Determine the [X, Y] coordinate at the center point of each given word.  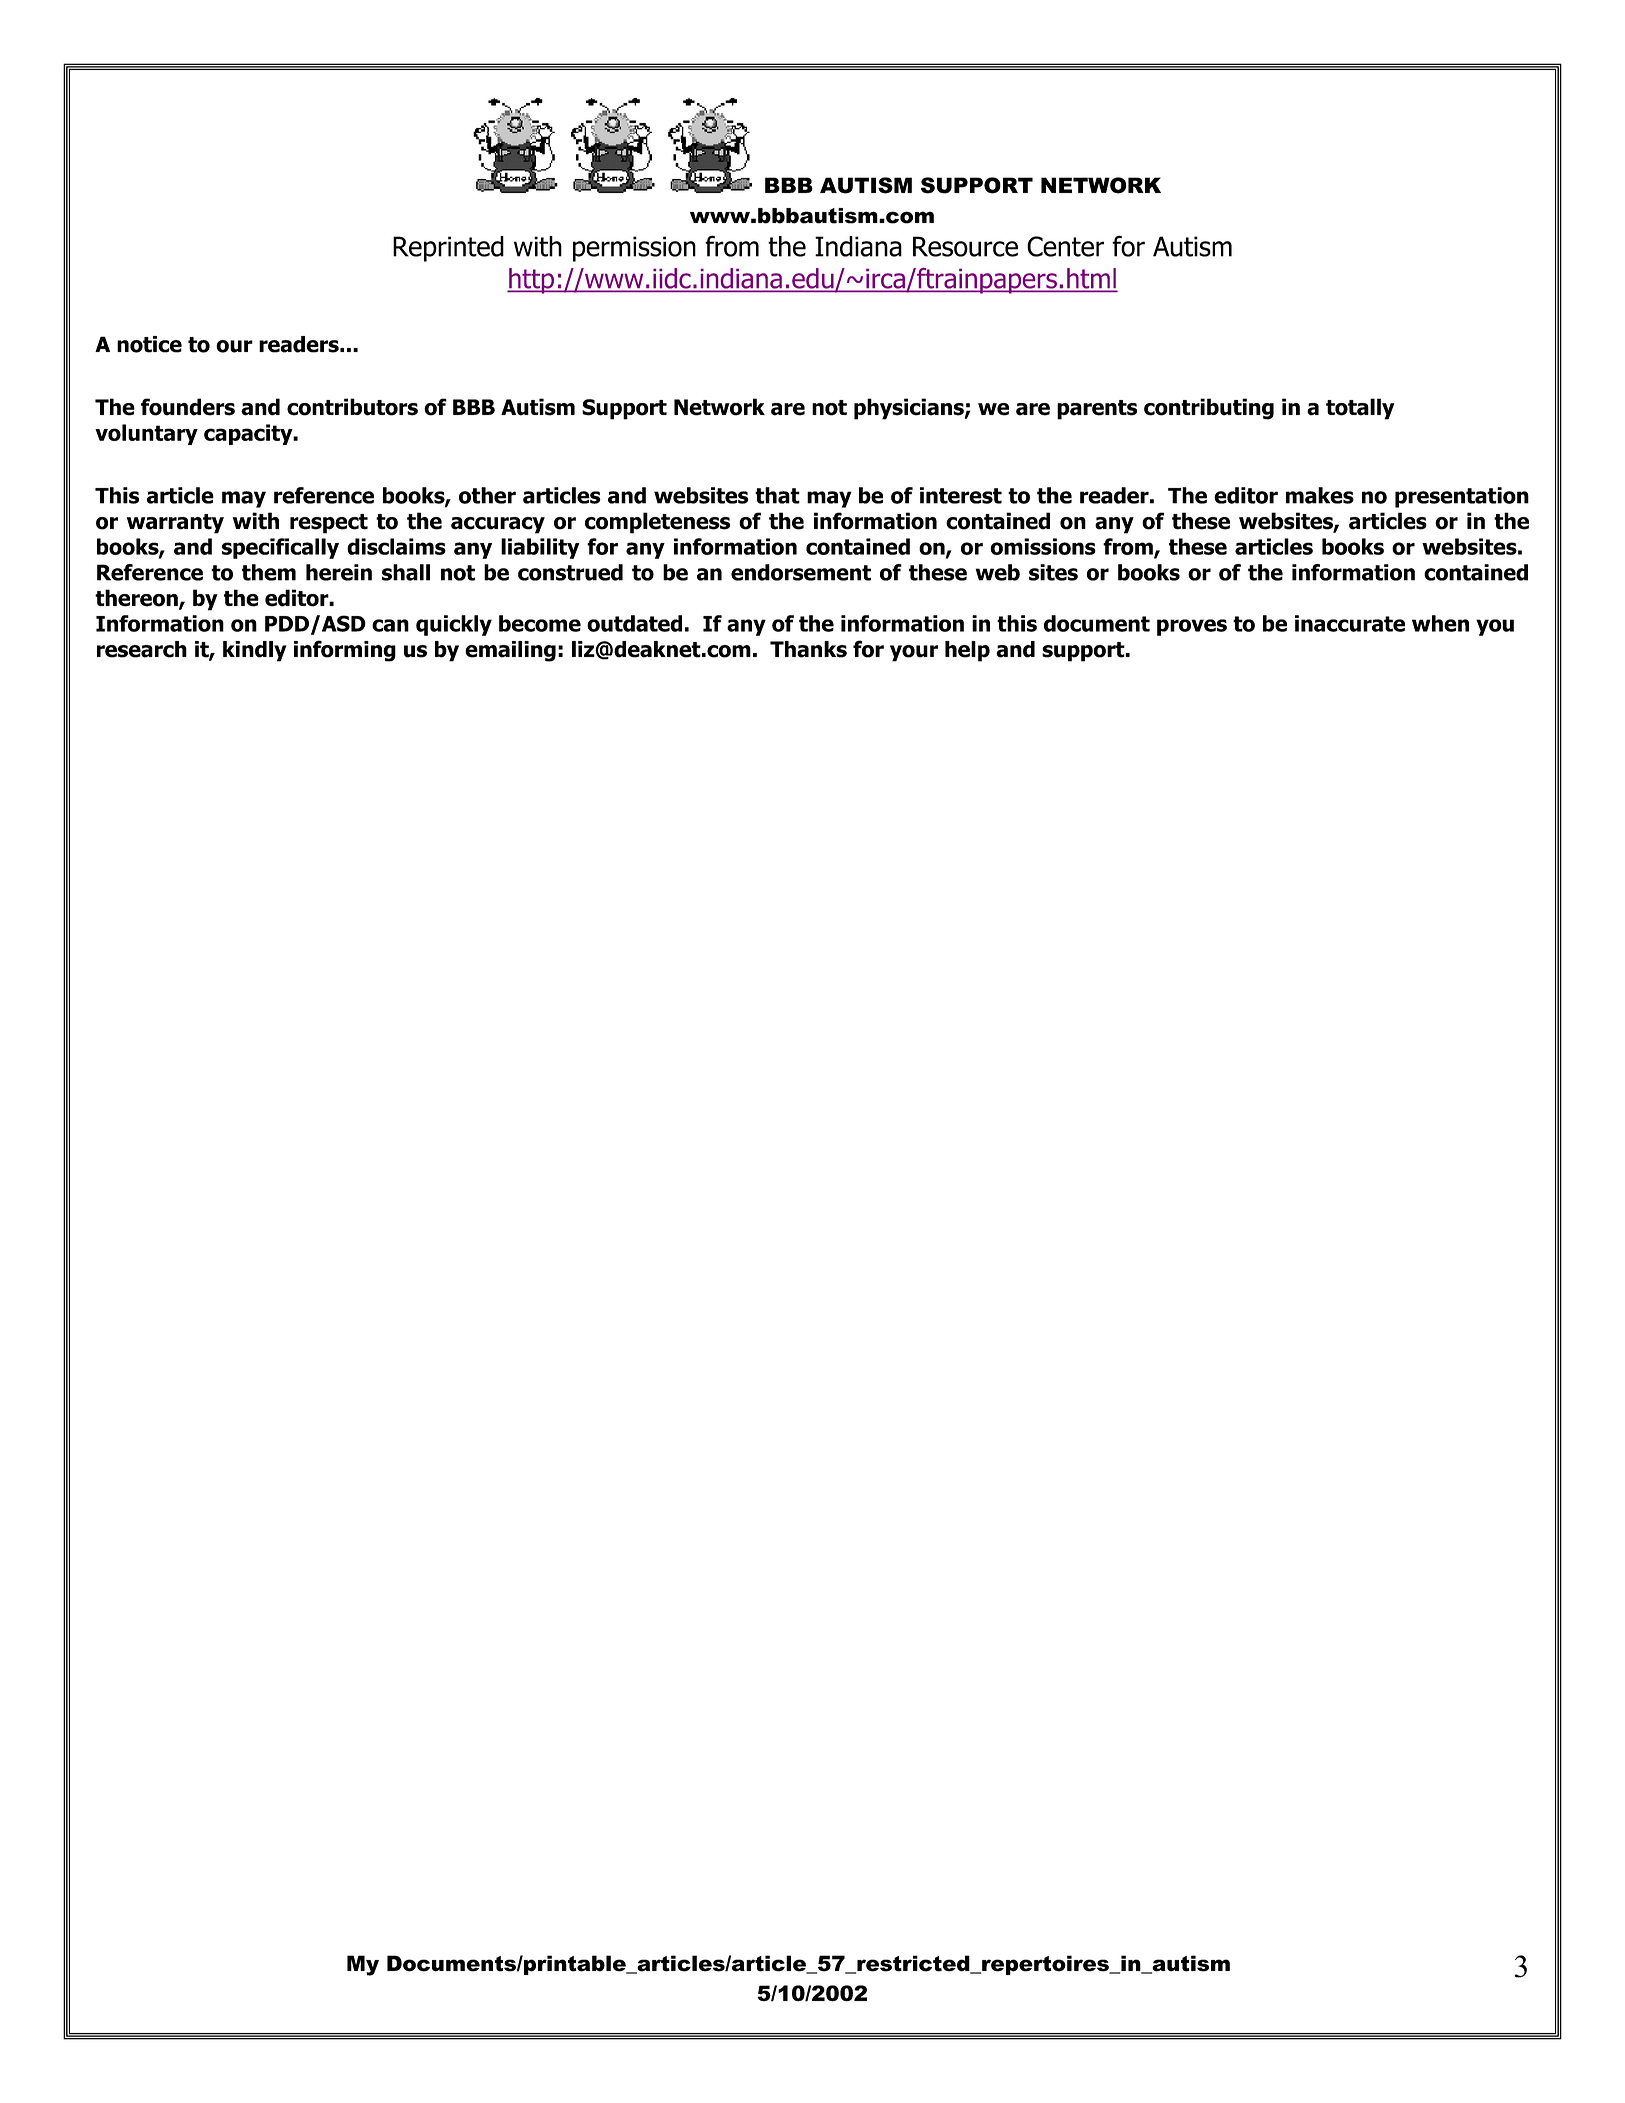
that [777, 495]
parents [1097, 410]
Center [1065, 246]
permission [634, 249]
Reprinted [448, 249]
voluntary [146, 434]
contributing [1209, 409]
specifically [280, 548]
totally [1360, 409]
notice [149, 344]
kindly [255, 651]
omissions [1043, 546]
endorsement [801, 572]
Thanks [808, 649]
